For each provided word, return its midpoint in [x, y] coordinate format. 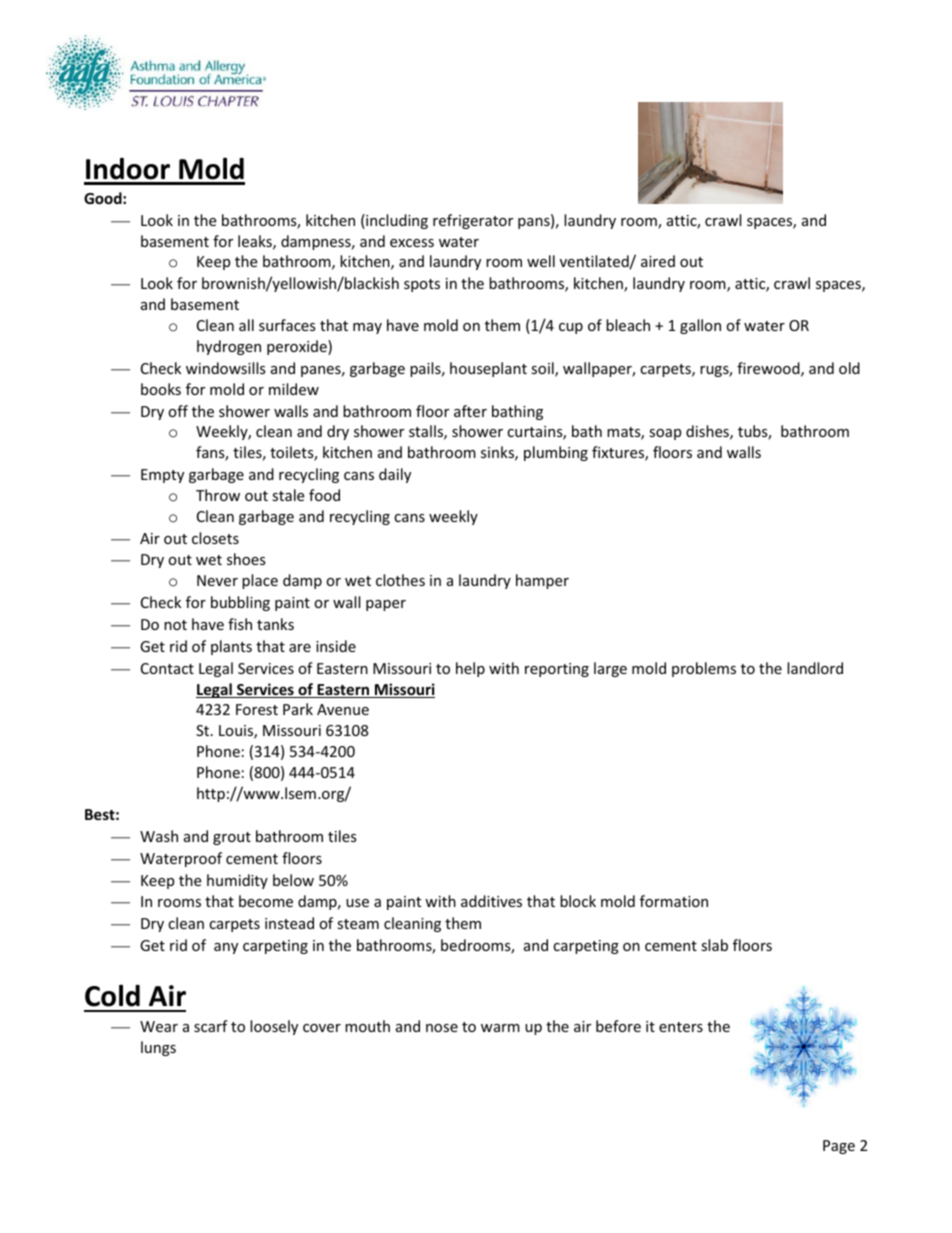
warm [500, 1028]
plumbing [556, 453]
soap [665, 434]
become [266, 901]
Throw [218, 495]
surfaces [287, 325]
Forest [257, 709]
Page [839, 1147]
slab [714, 945]
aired [658, 261]
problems [704, 669]
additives [491, 901]
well [541, 261]
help [470, 669]
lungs [158, 1048]
